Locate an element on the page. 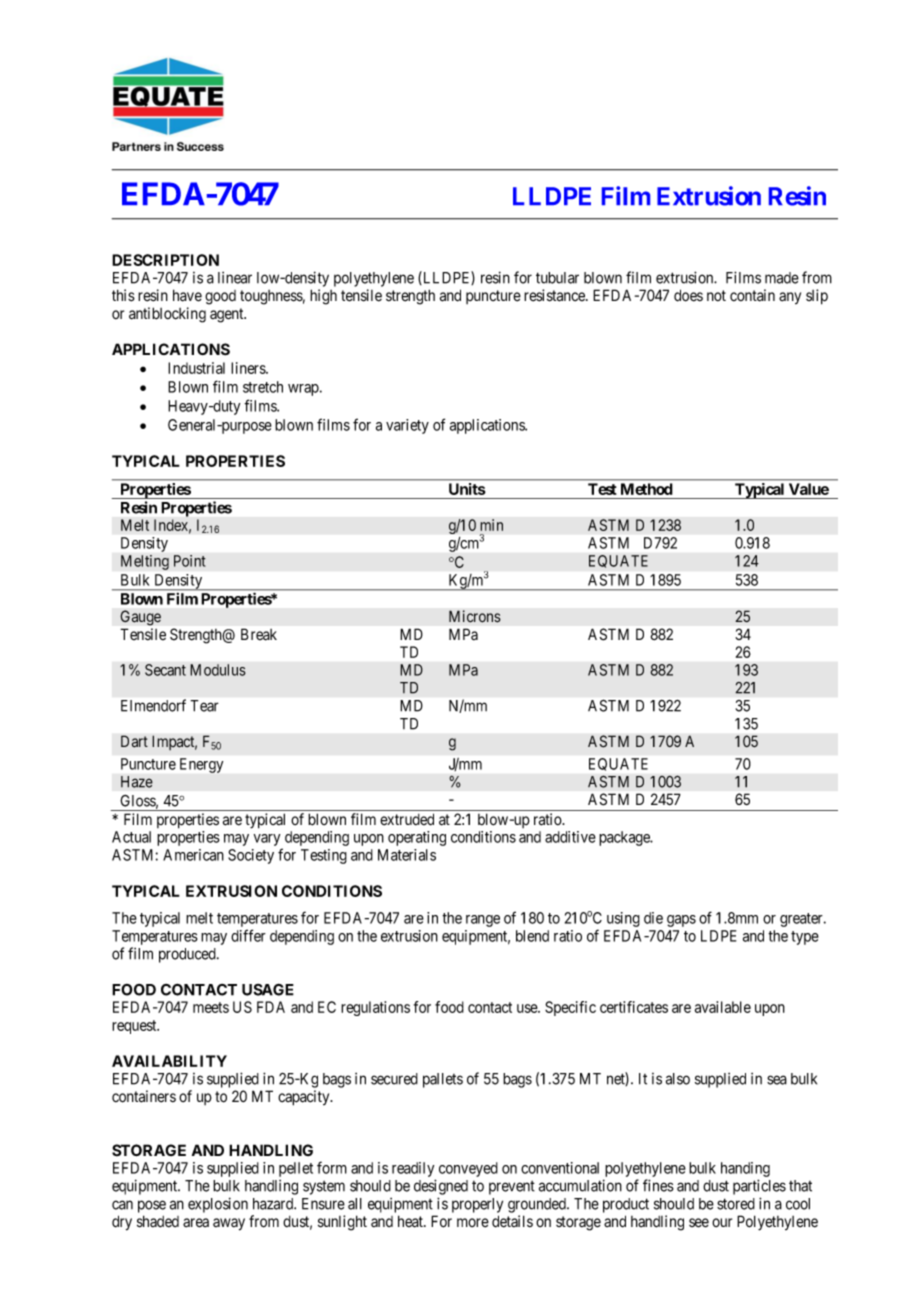 This image has width=924, height=1307. Point is located at coordinates (190, 561).
